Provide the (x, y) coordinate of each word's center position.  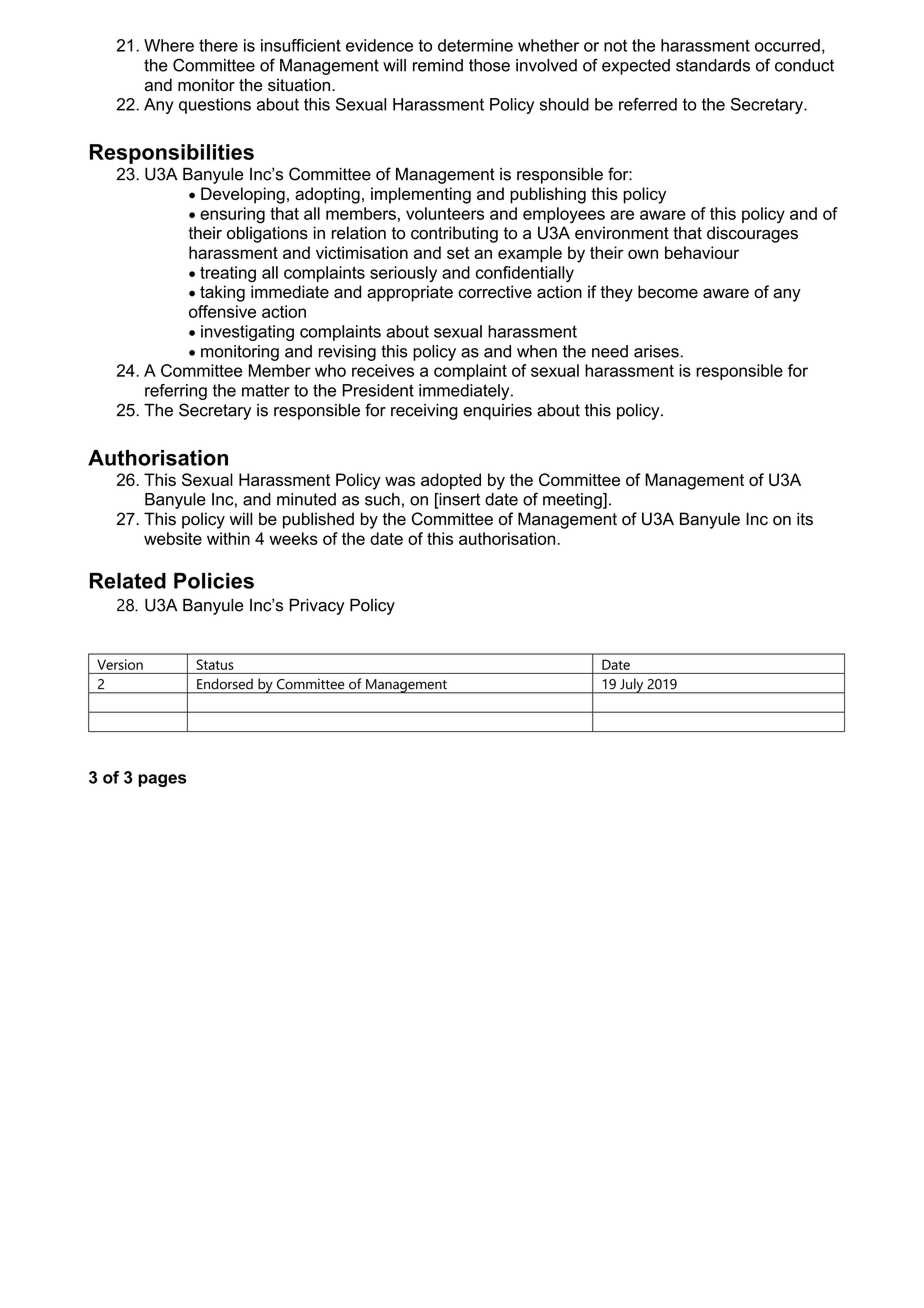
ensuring (232, 215)
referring (176, 392)
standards (713, 65)
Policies (214, 581)
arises (656, 351)
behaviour (702, 252)
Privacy (316, 607)
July (632, 686)
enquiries (497, 412)
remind (438, 65)
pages (162, 780)
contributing (454, 234)
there (218, 45)
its (805, 519)
